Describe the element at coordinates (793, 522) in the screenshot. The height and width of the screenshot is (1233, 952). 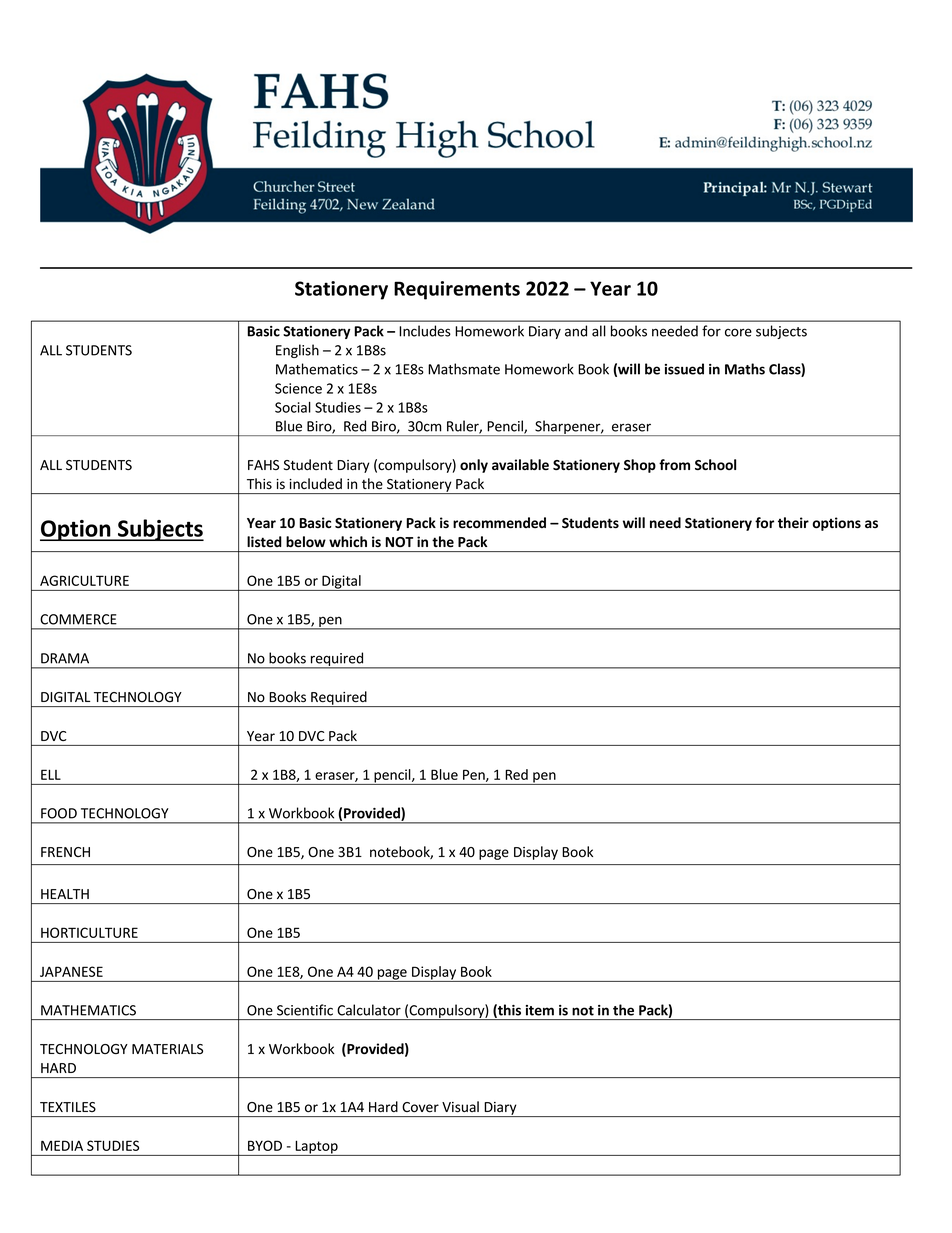
I see `their` at that location.
